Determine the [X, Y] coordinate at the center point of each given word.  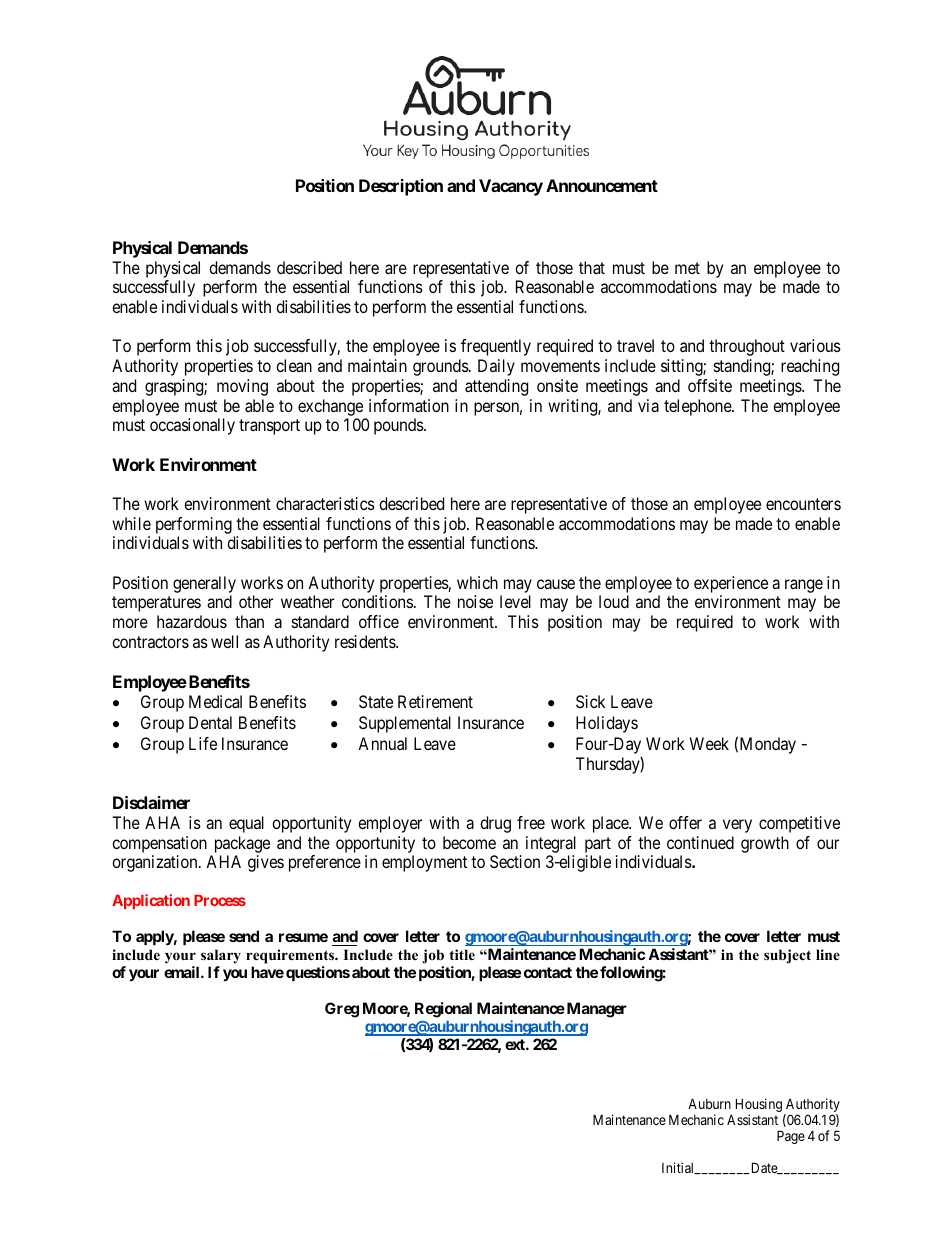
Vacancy [511, 187]
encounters [803, 504]
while [131, 523]
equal [246, 824]
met [687, 268]
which [477, 582]
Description [401, 187]
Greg [342, 1010]
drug [495, 824]
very [737, 826]
